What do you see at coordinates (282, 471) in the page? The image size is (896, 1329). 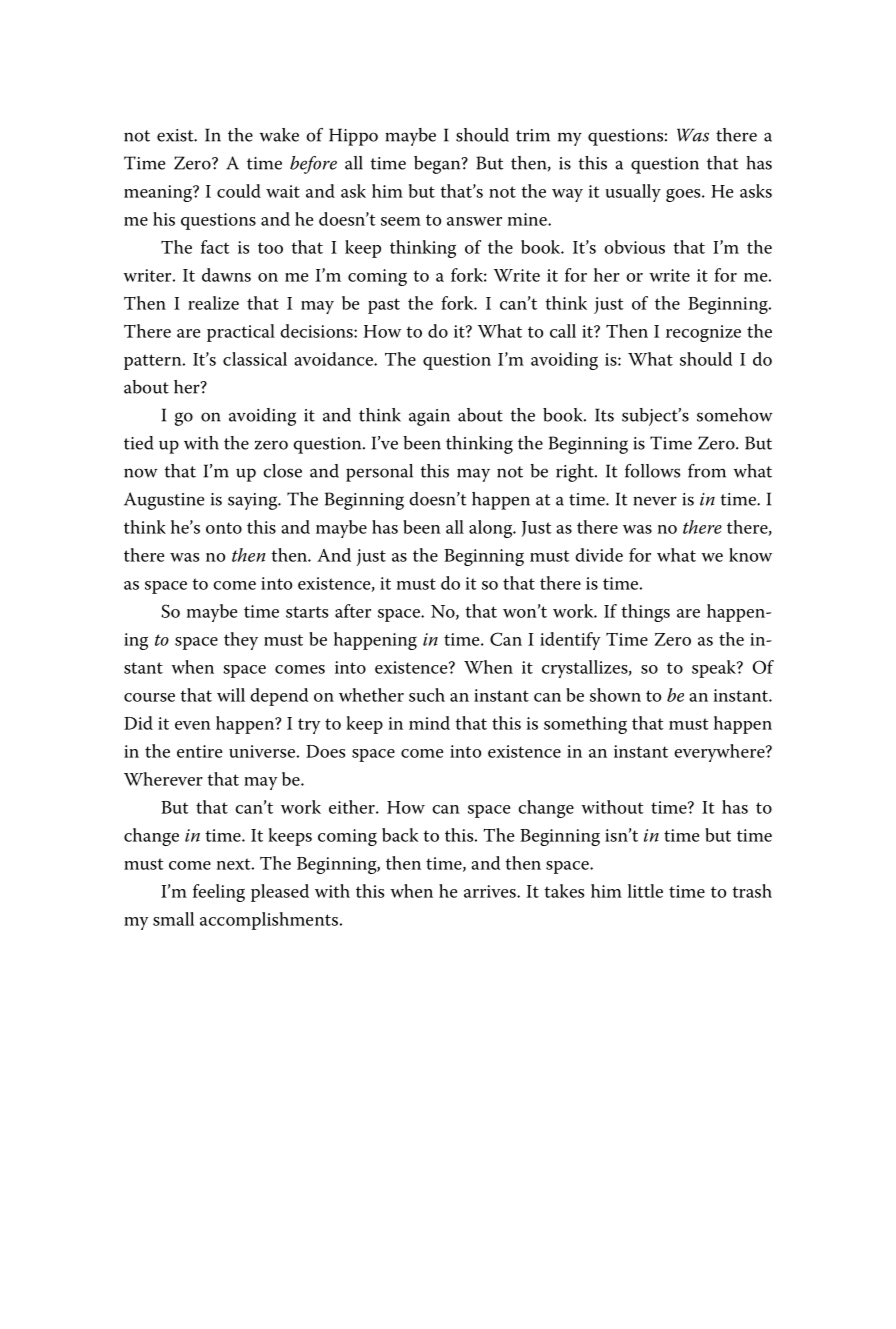 I see `close` at bounding box center [282, 471].
